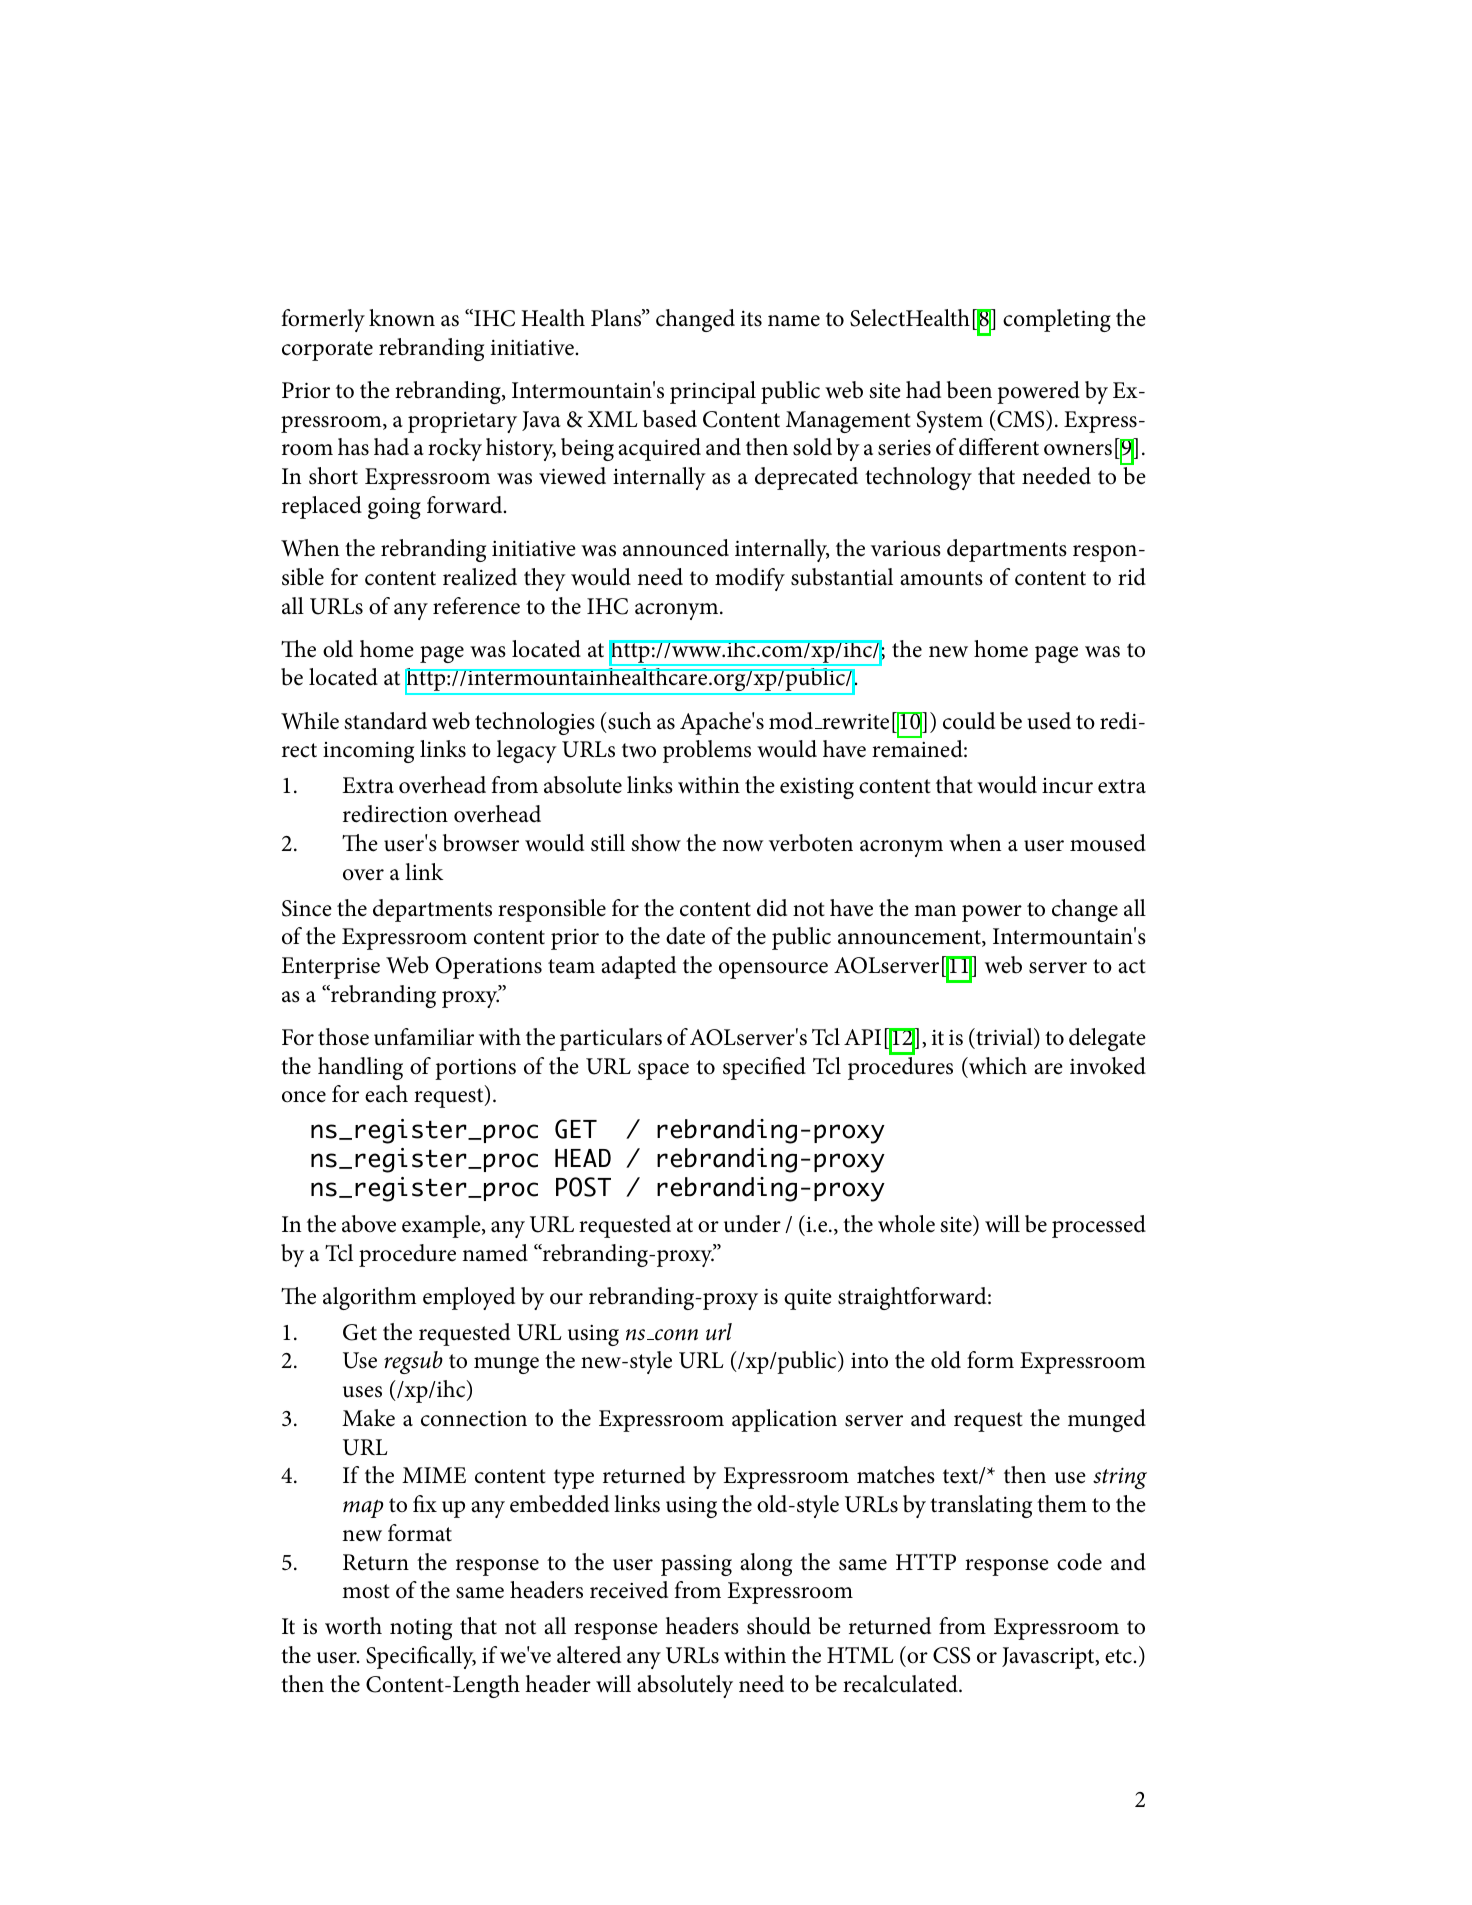 Image resolution: width=1472 pixels, height=1905 pixels. I want to click on completing, so click(1057, 320).
